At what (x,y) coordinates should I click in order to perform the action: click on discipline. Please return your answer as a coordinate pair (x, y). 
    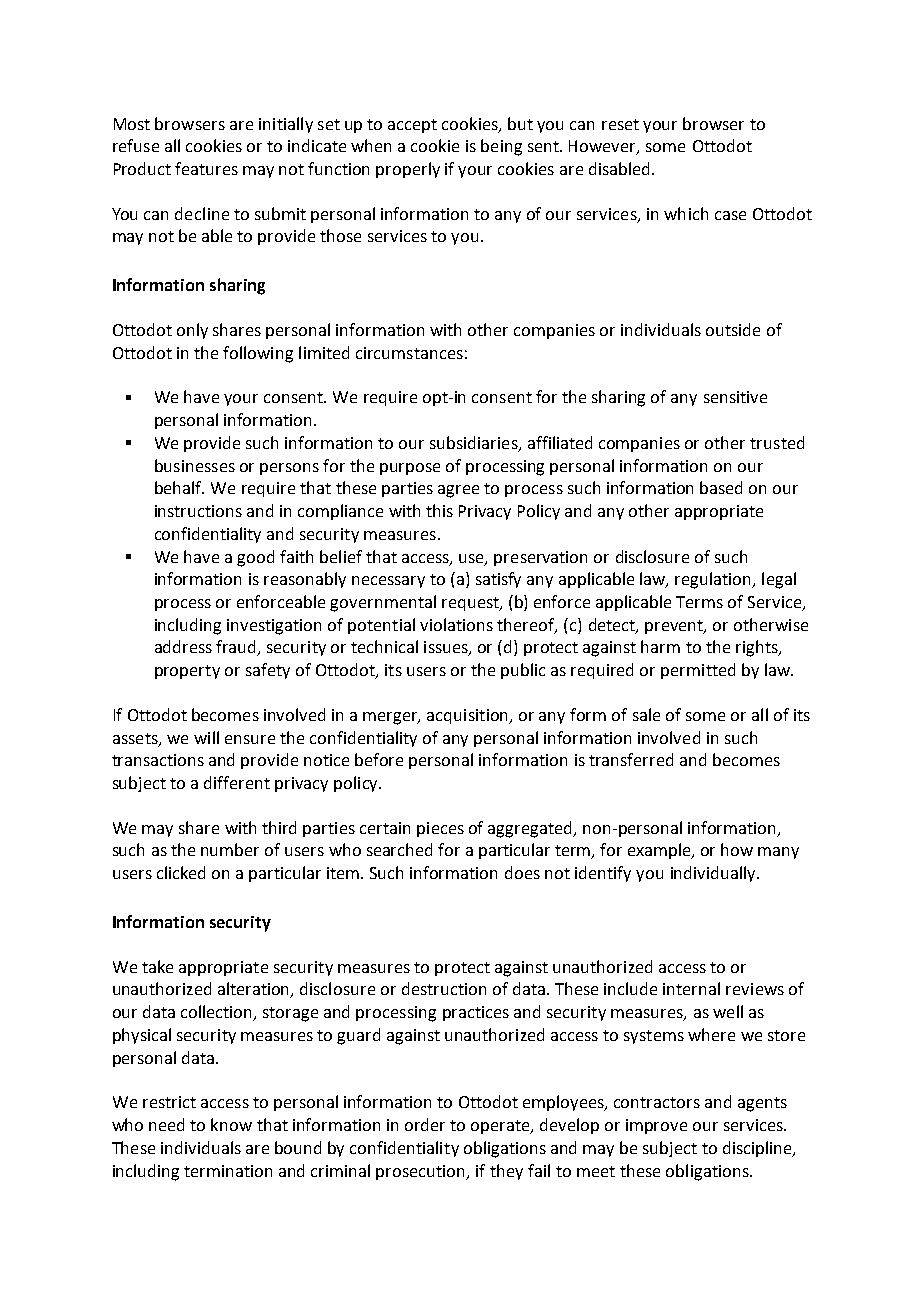
    Looking at the image, I should click on (758, 1149).
